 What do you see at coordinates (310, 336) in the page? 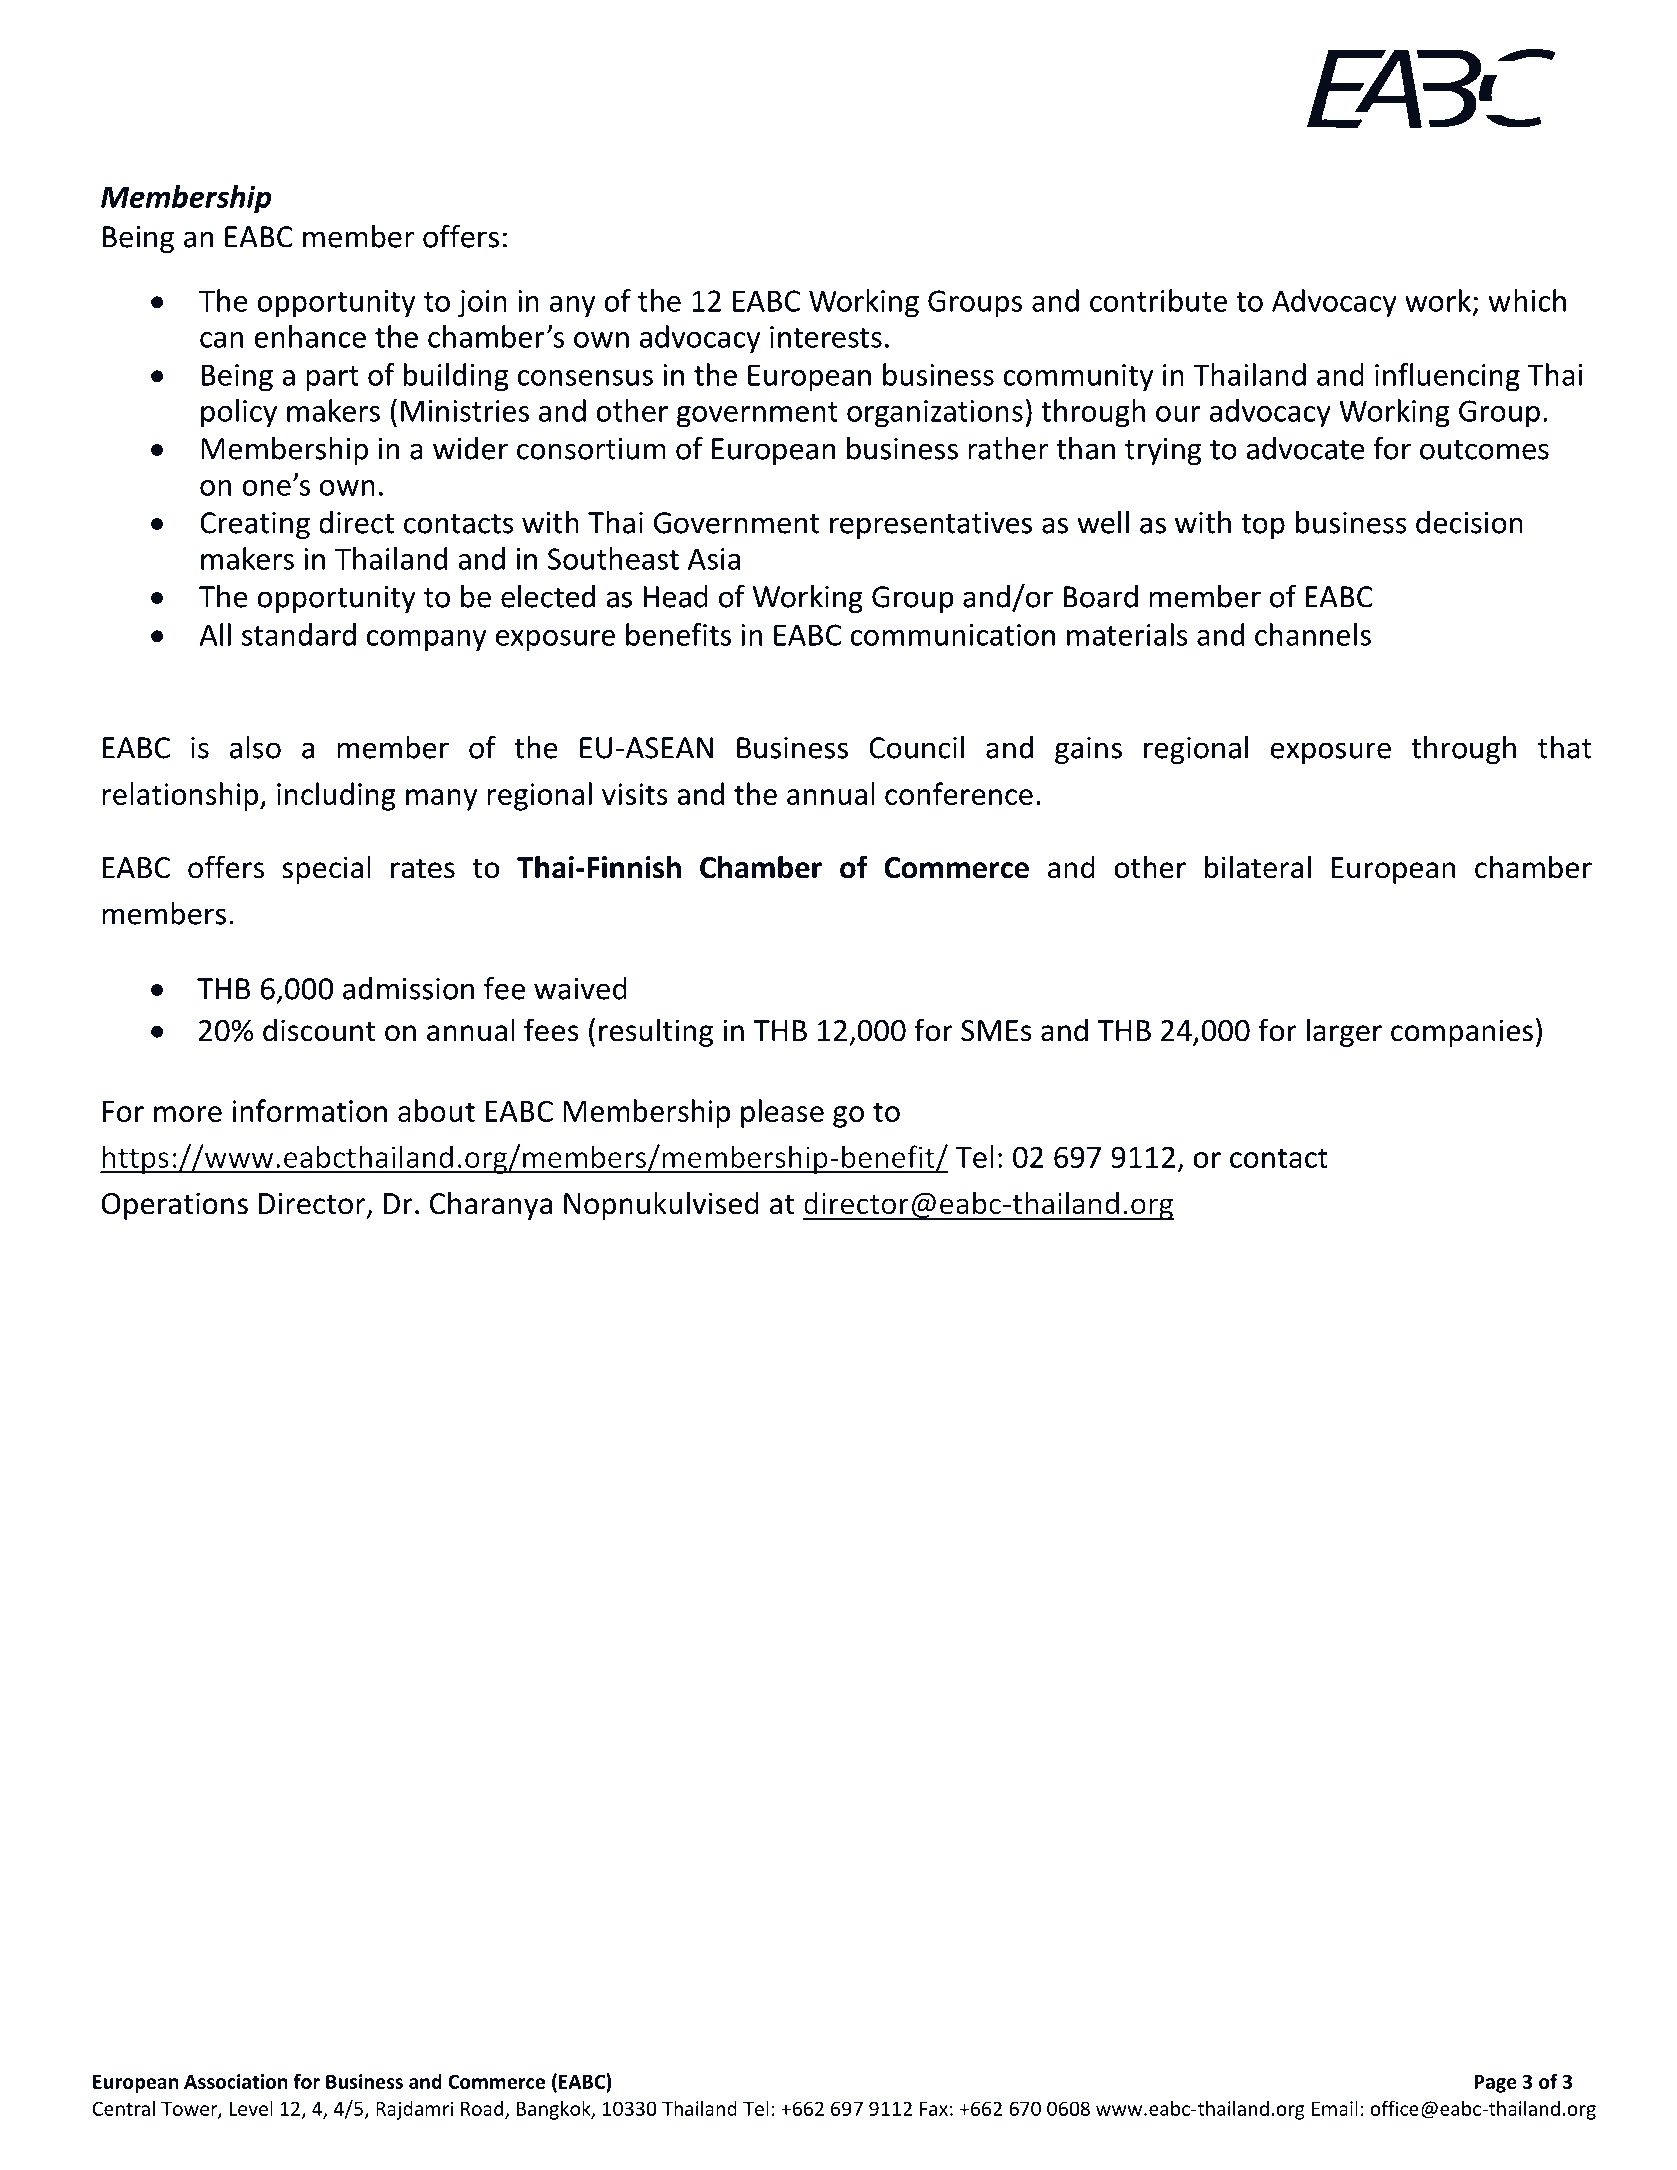
I see `enhance` at bounding box center [310, 336].
